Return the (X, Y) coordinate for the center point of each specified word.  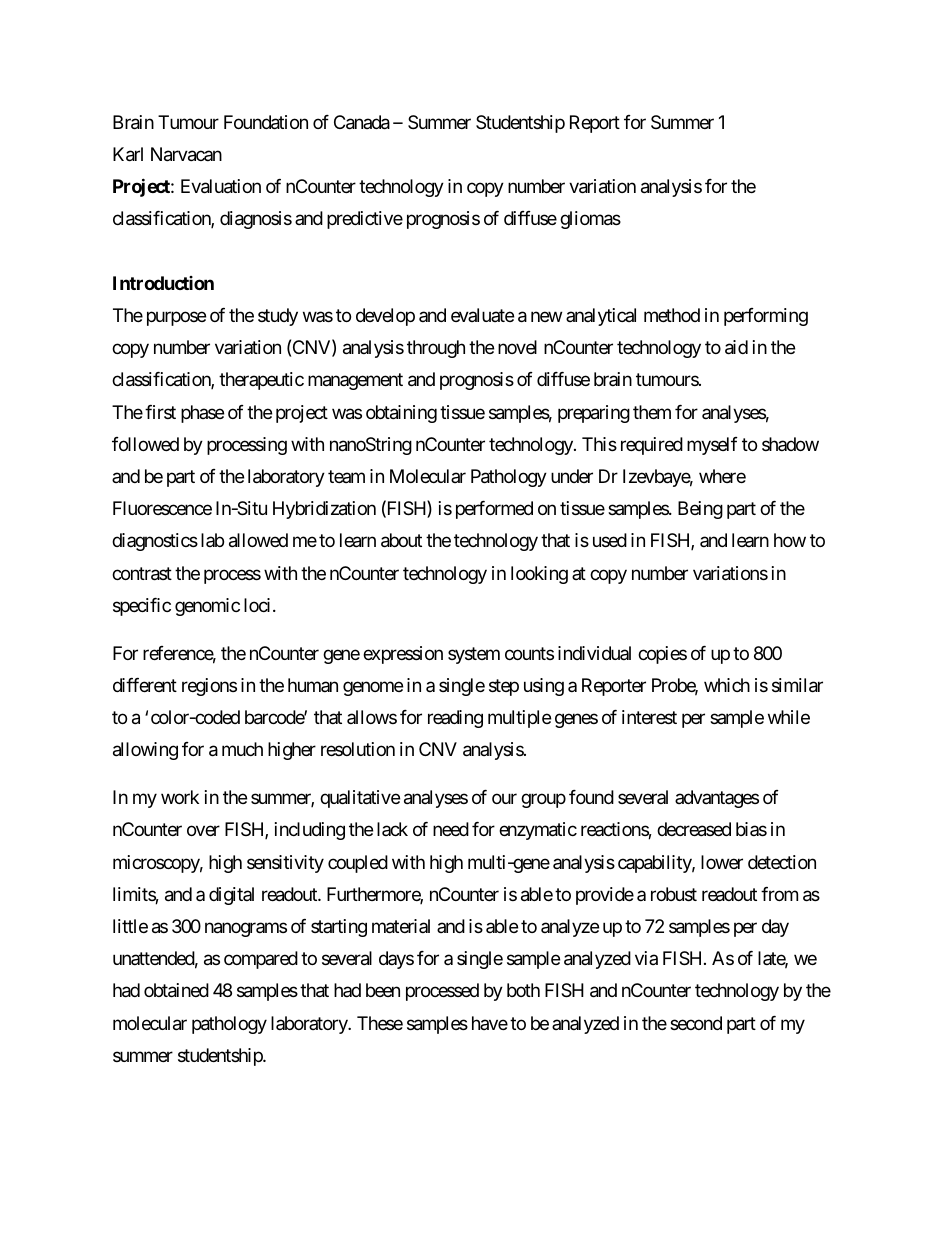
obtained (176, 990)
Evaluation (221, 186)
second (696, 1023)
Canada (362, 122)
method (672, 315)
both (523, 990)
